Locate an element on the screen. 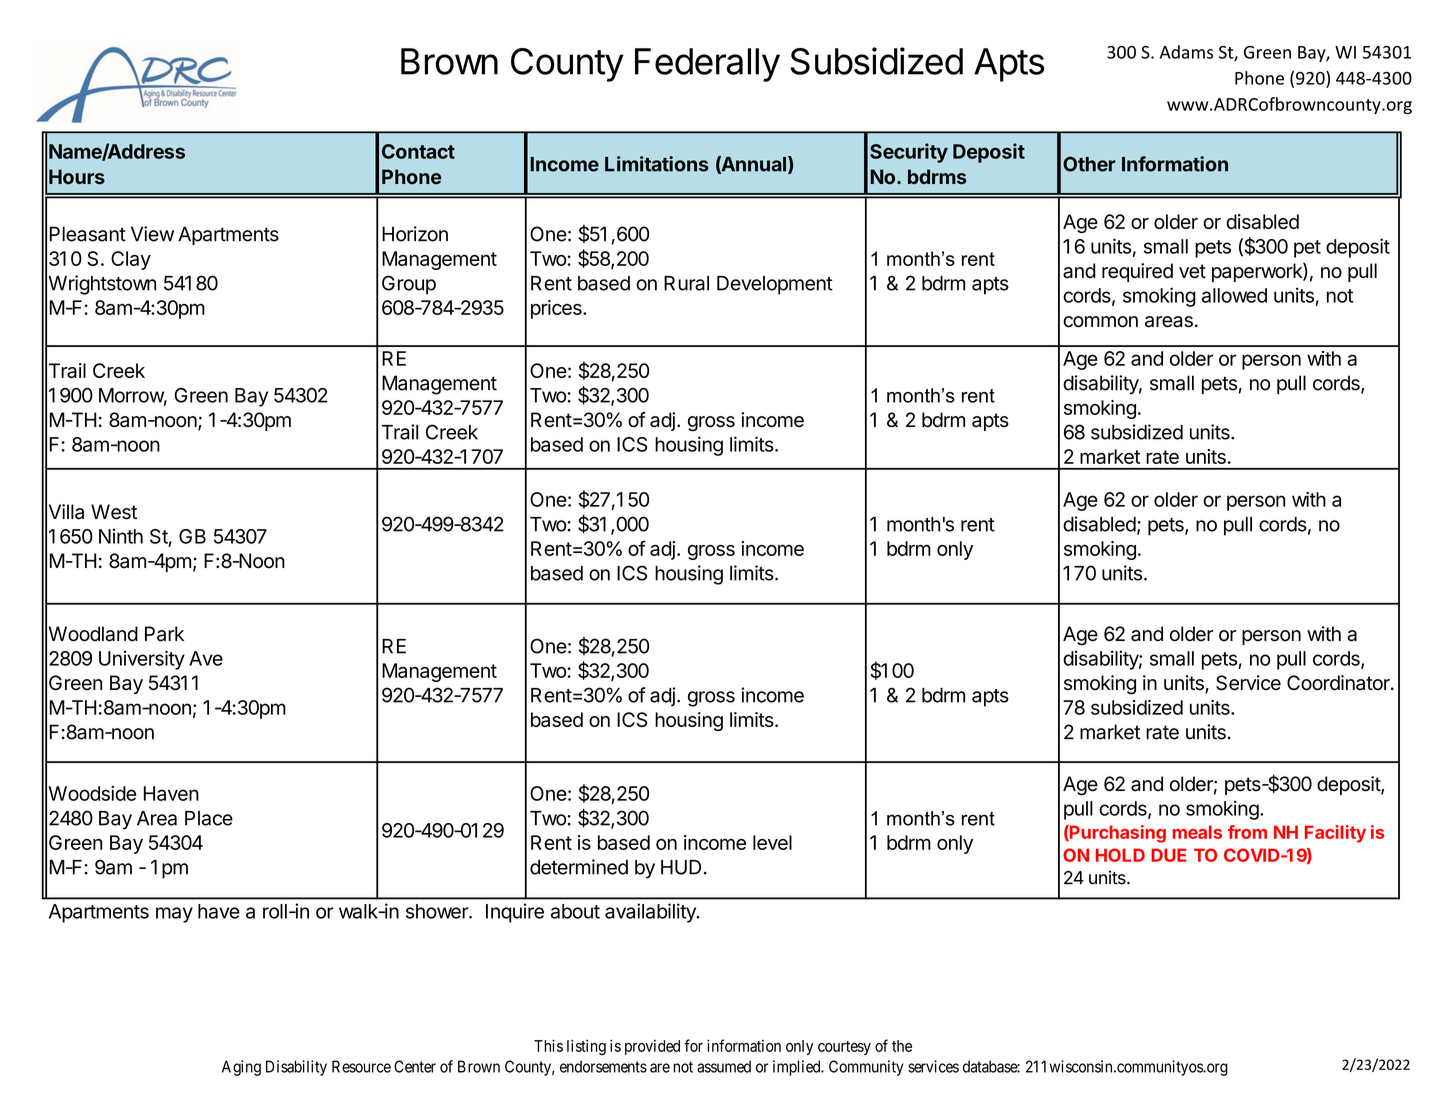 The height and width of the screenshot is (1117, 1445). Coordinator is located at coordinates (1339, 683).
